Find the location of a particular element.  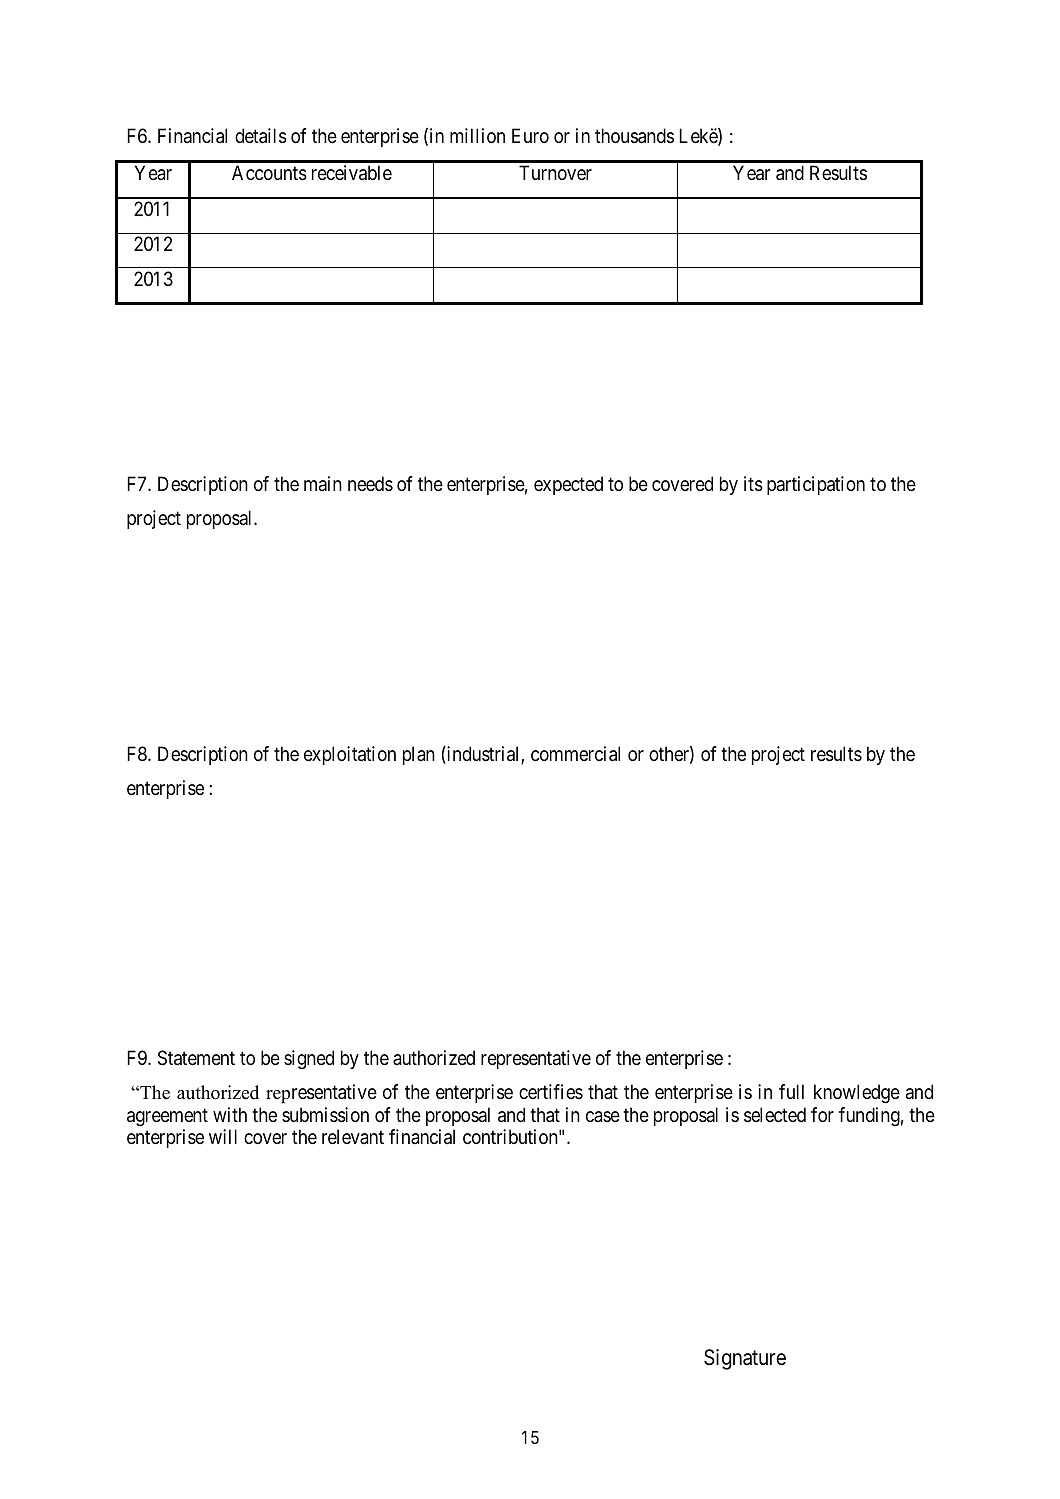

participation is located at coordinates (816, 485).
